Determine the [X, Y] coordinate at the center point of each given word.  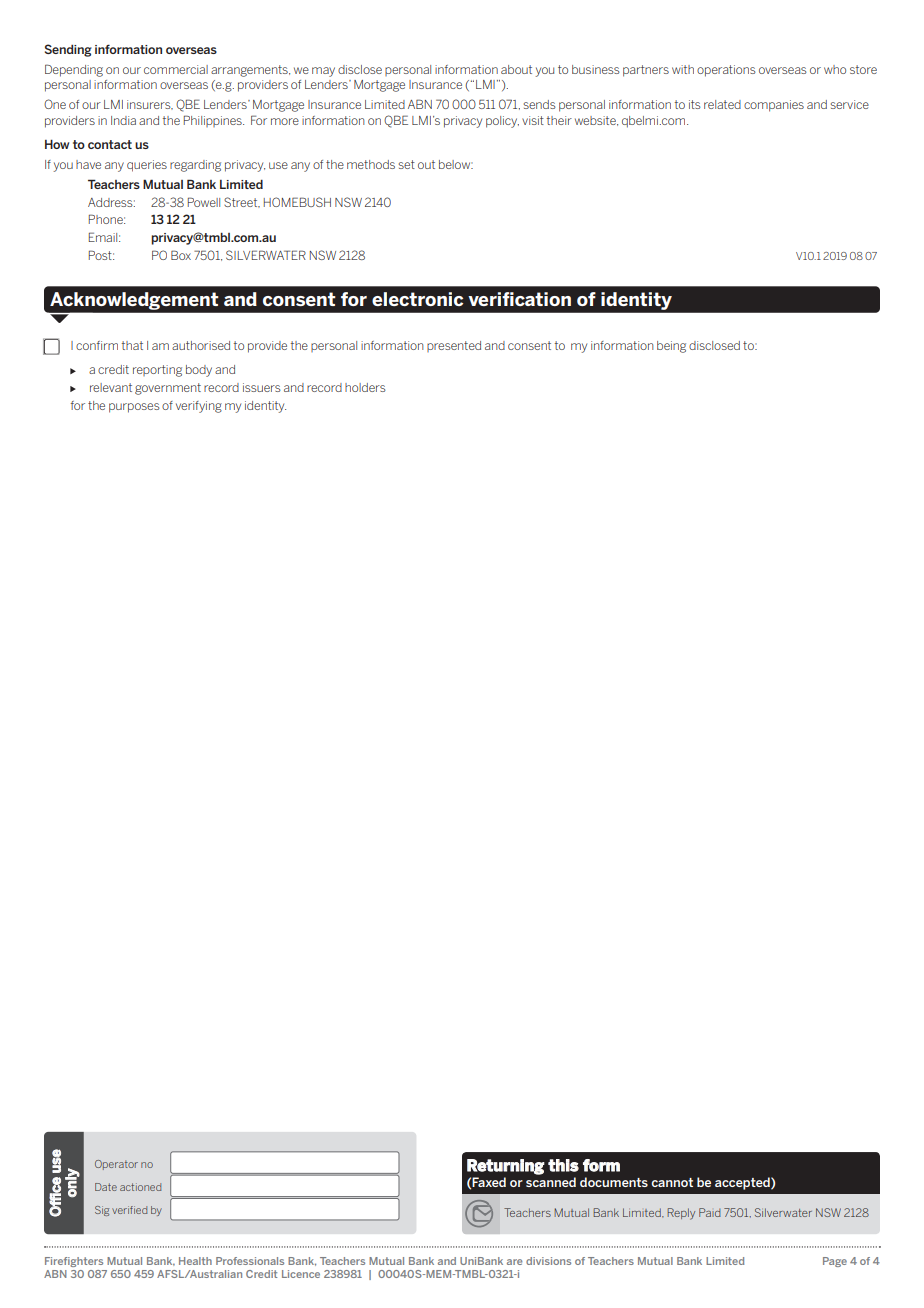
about [516, 69]
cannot [672, 1182]
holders [365, 387]
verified [129, 1210]
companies [774, 106]
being [671, 347]
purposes [134, 408]
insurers [150, 105]
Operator [116, 1165]
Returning [506, 1167]
